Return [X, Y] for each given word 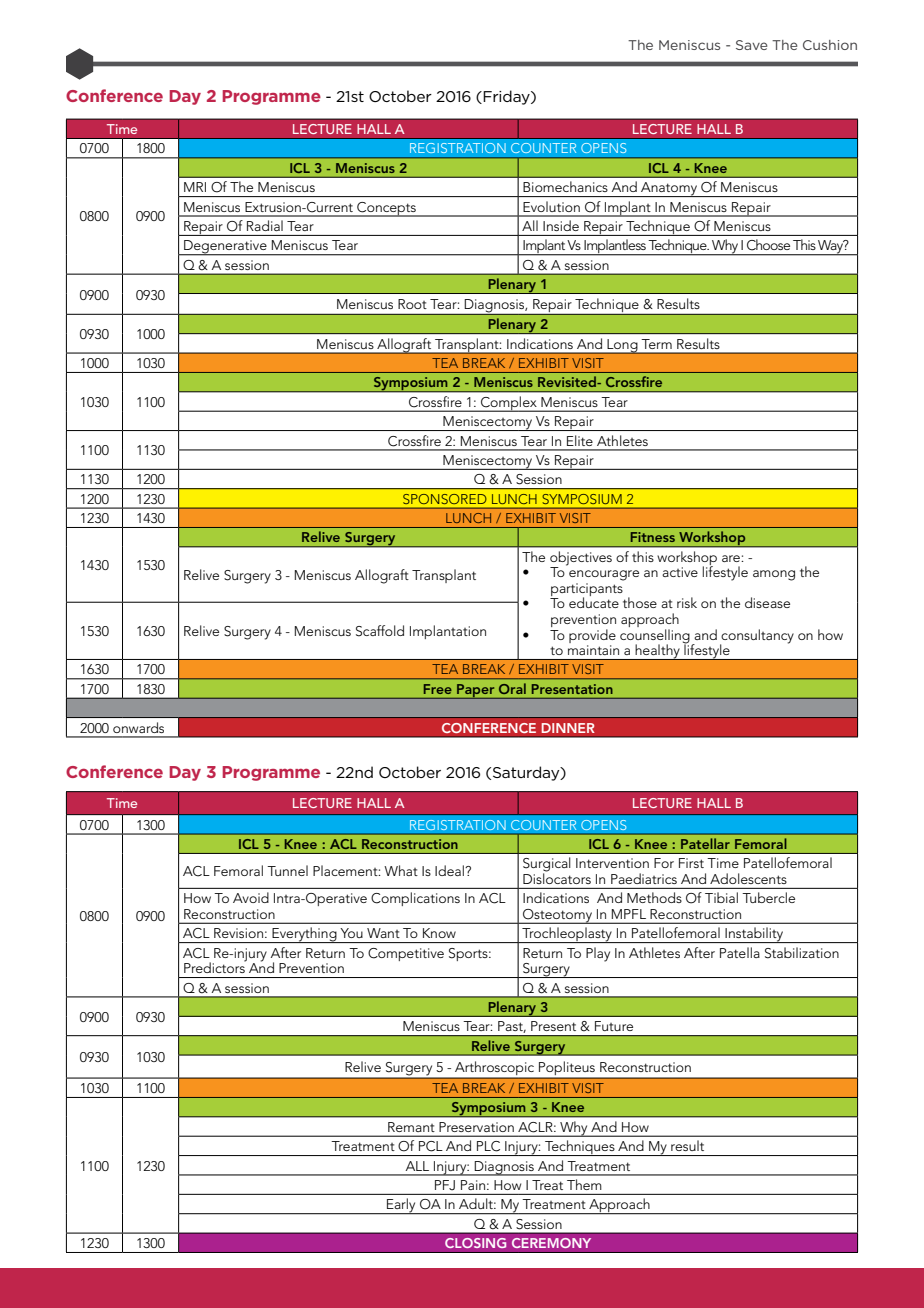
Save [751, 45]
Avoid [251, 897]
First [691, 863]
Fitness [653, 537]
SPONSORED [444, 499]
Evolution [551, 206]
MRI [195, 187]
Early [401, 1206]
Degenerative [225, 248]
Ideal [450, 870]
